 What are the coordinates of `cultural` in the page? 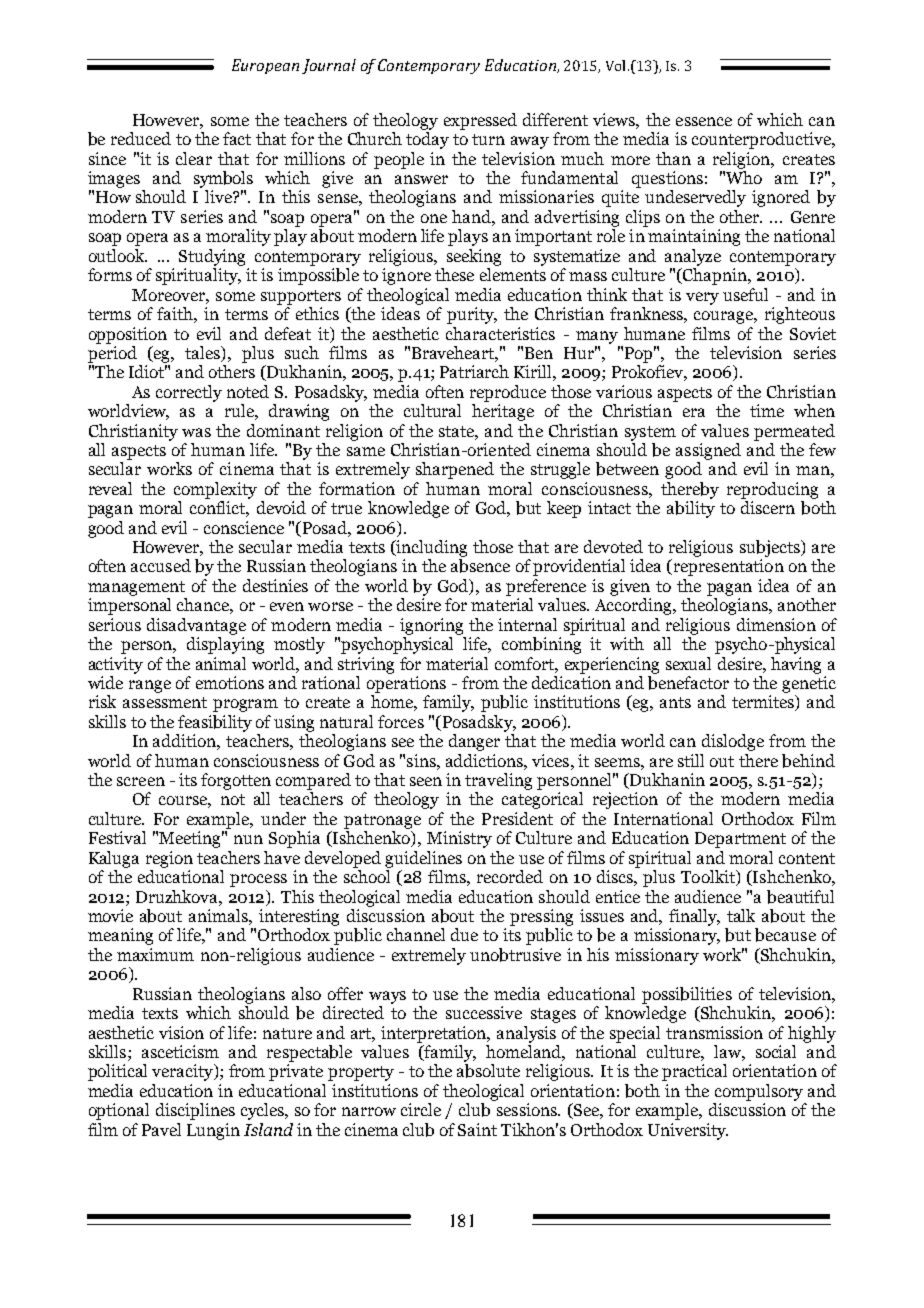 It's located at (432, 410).
